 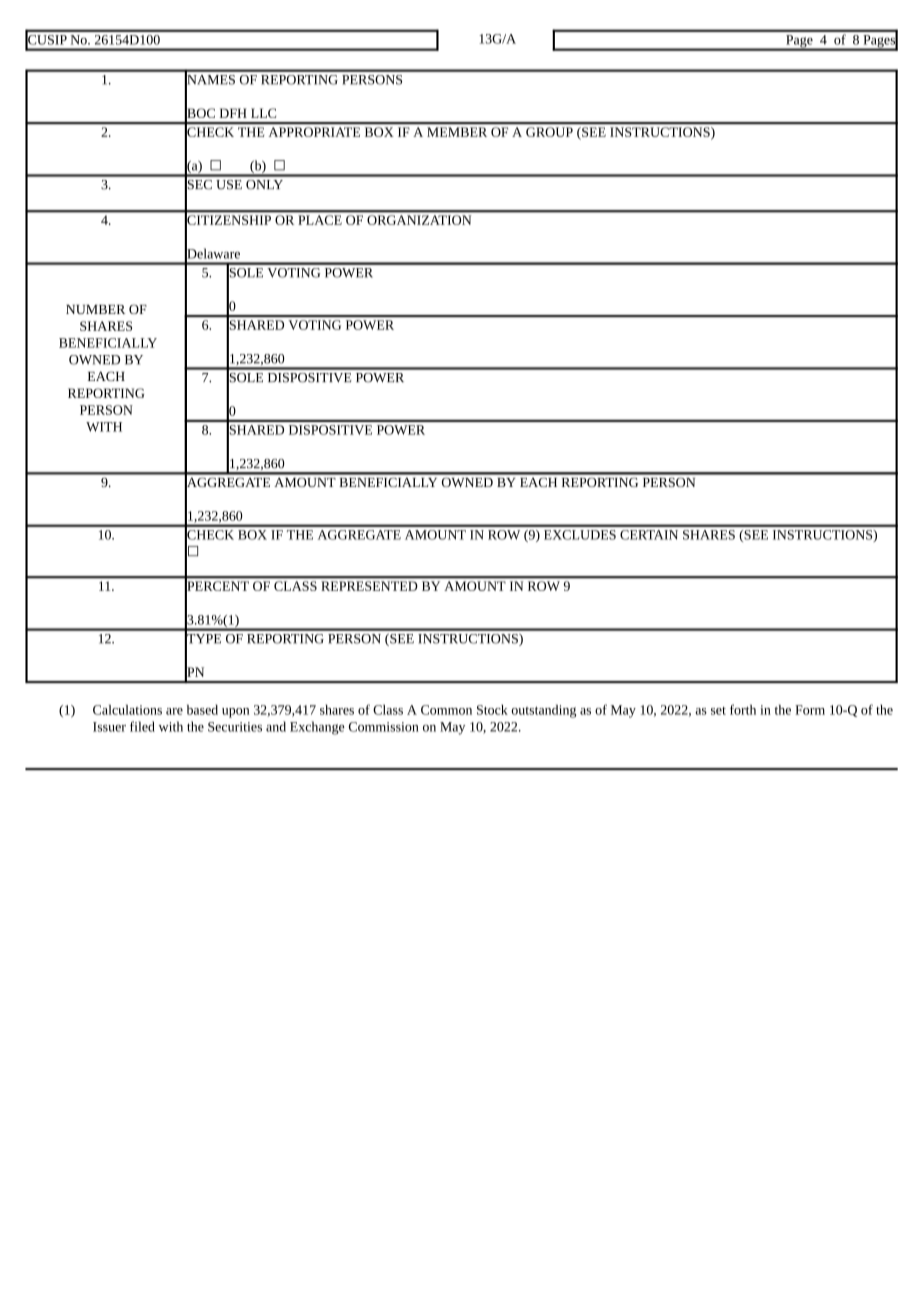 I want to click on based, so click(x=202, y=709).
